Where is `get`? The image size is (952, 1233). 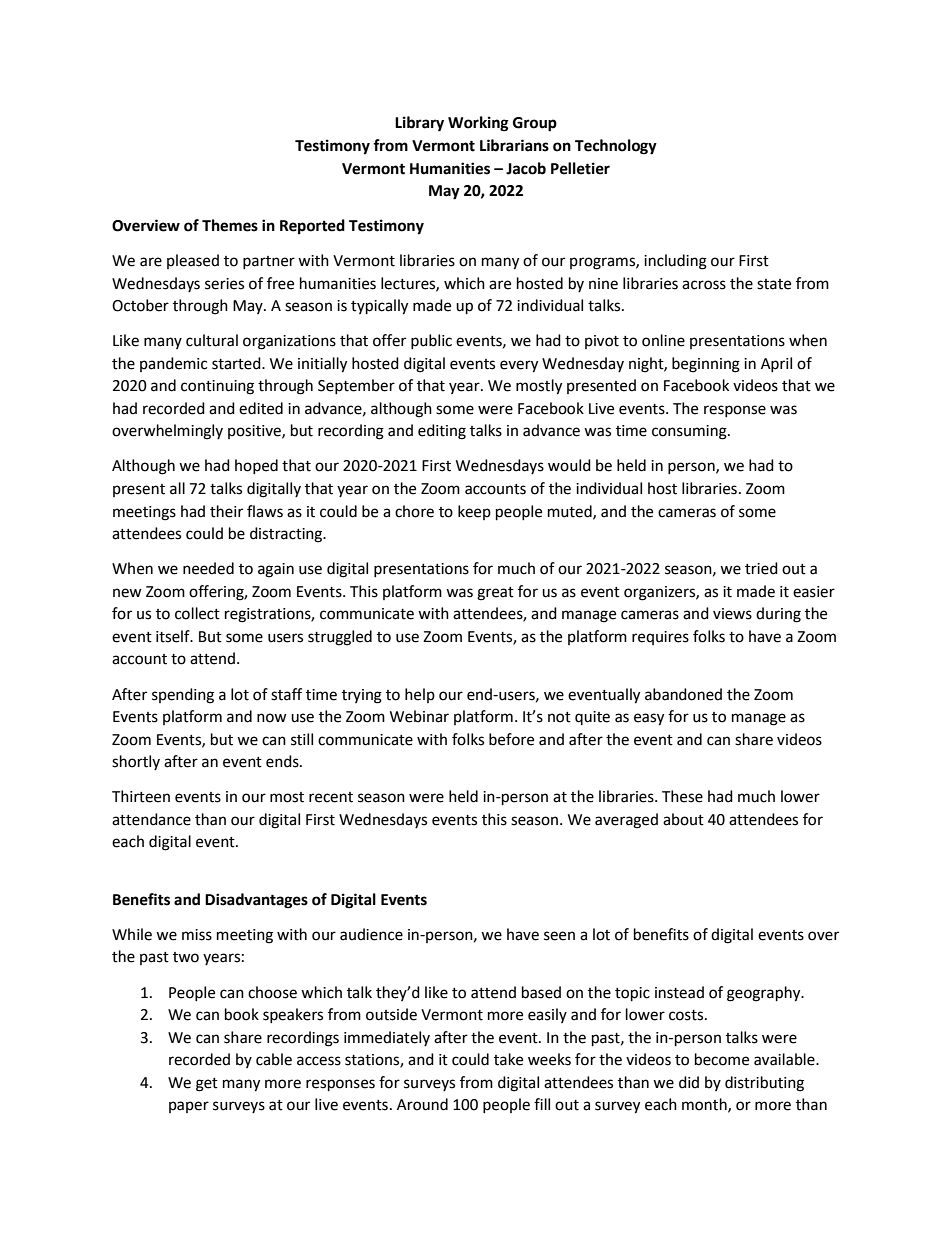
get is located at coordinates (207, 1085).
